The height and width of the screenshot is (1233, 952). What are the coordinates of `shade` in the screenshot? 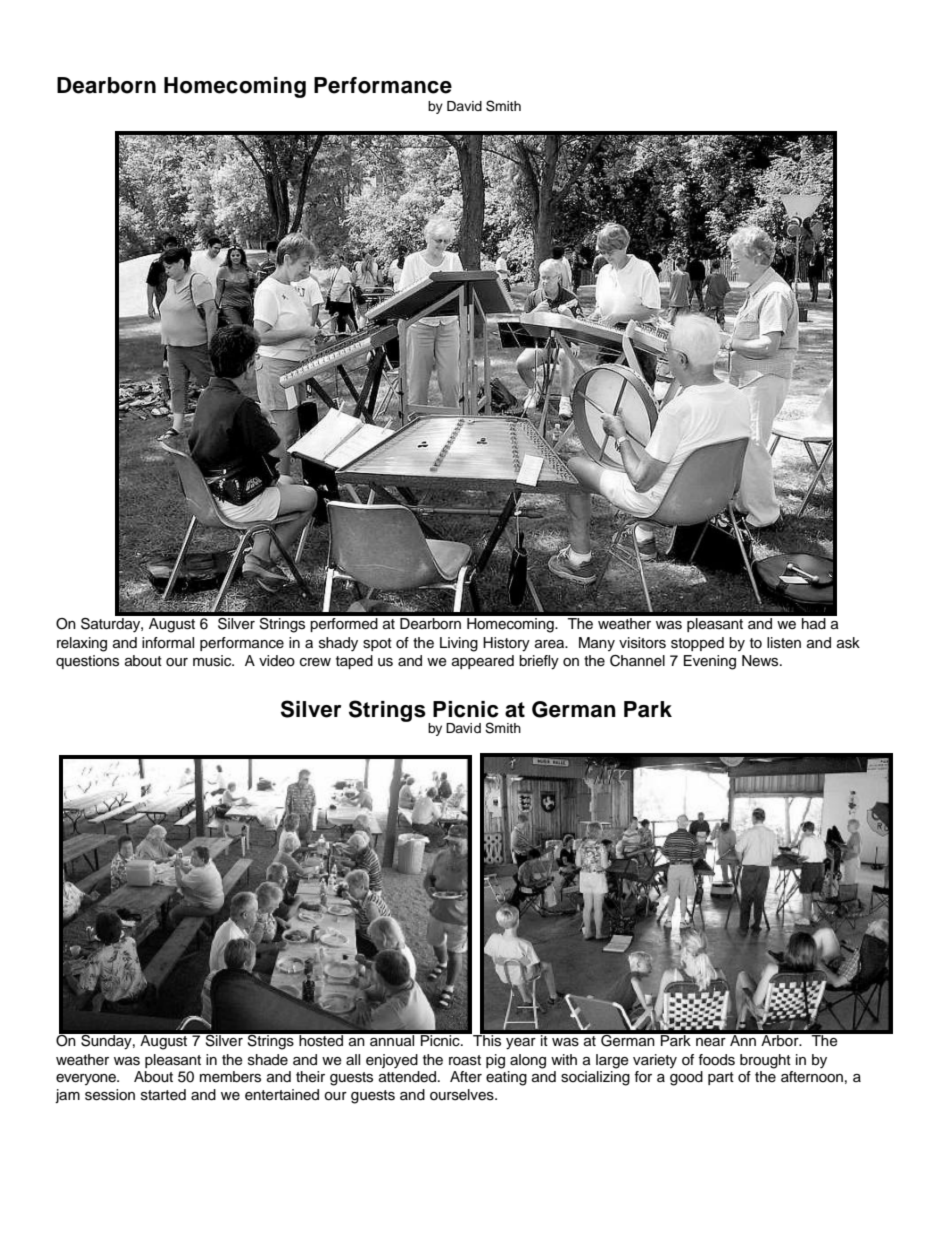 It's located at (268, 1060).
